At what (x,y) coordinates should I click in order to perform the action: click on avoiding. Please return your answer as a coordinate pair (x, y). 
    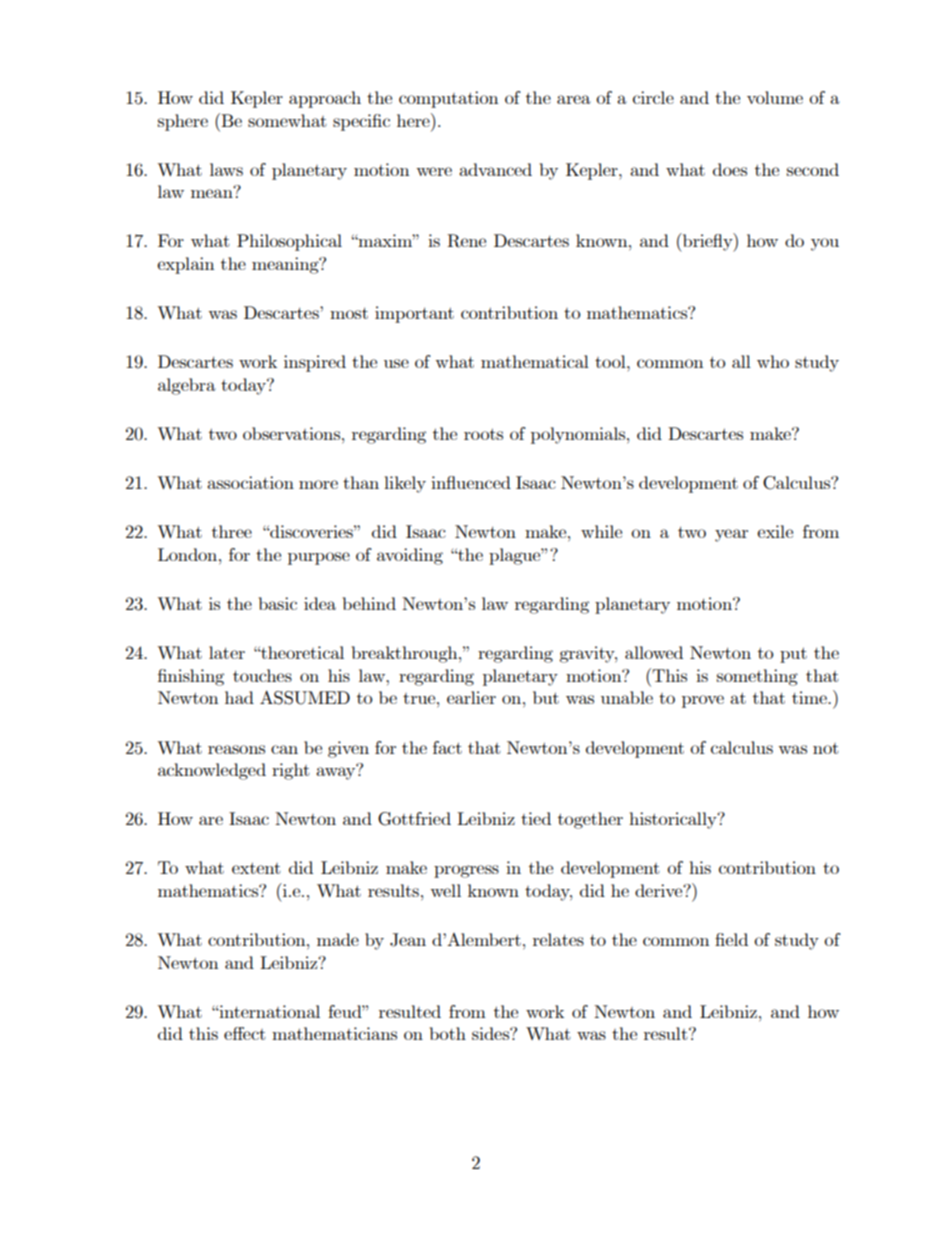
    Looking at the image, I should click on (410, 556).
